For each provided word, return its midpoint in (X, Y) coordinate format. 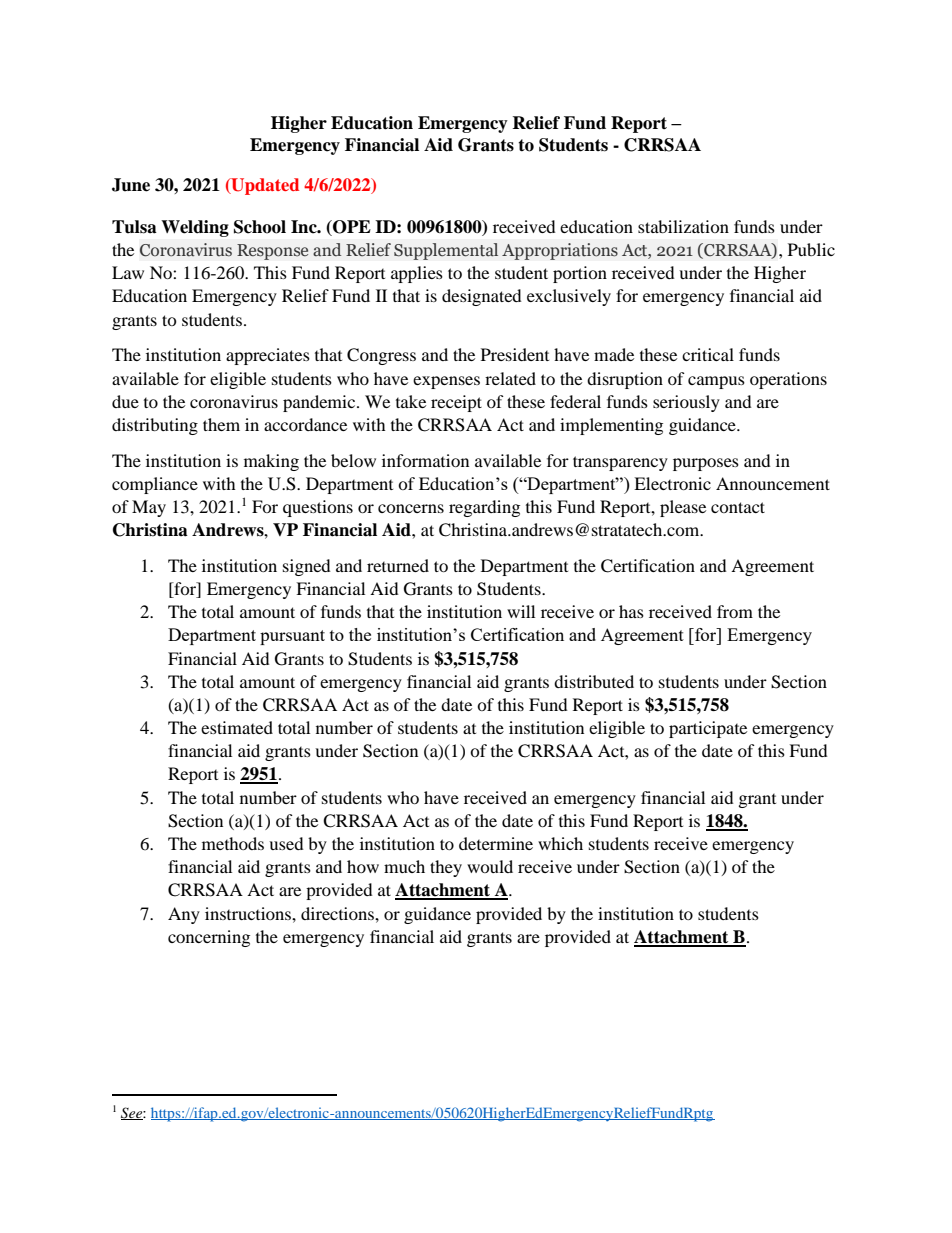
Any (184, 915)
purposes (706, 464)
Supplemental (446, 251)
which (560, 843)
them (221, 424)
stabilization (683, 226)
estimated (237, 727)
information (425, 460)
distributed (594, 681)
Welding (195, 228)
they (446, 868)
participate (708, 729)
